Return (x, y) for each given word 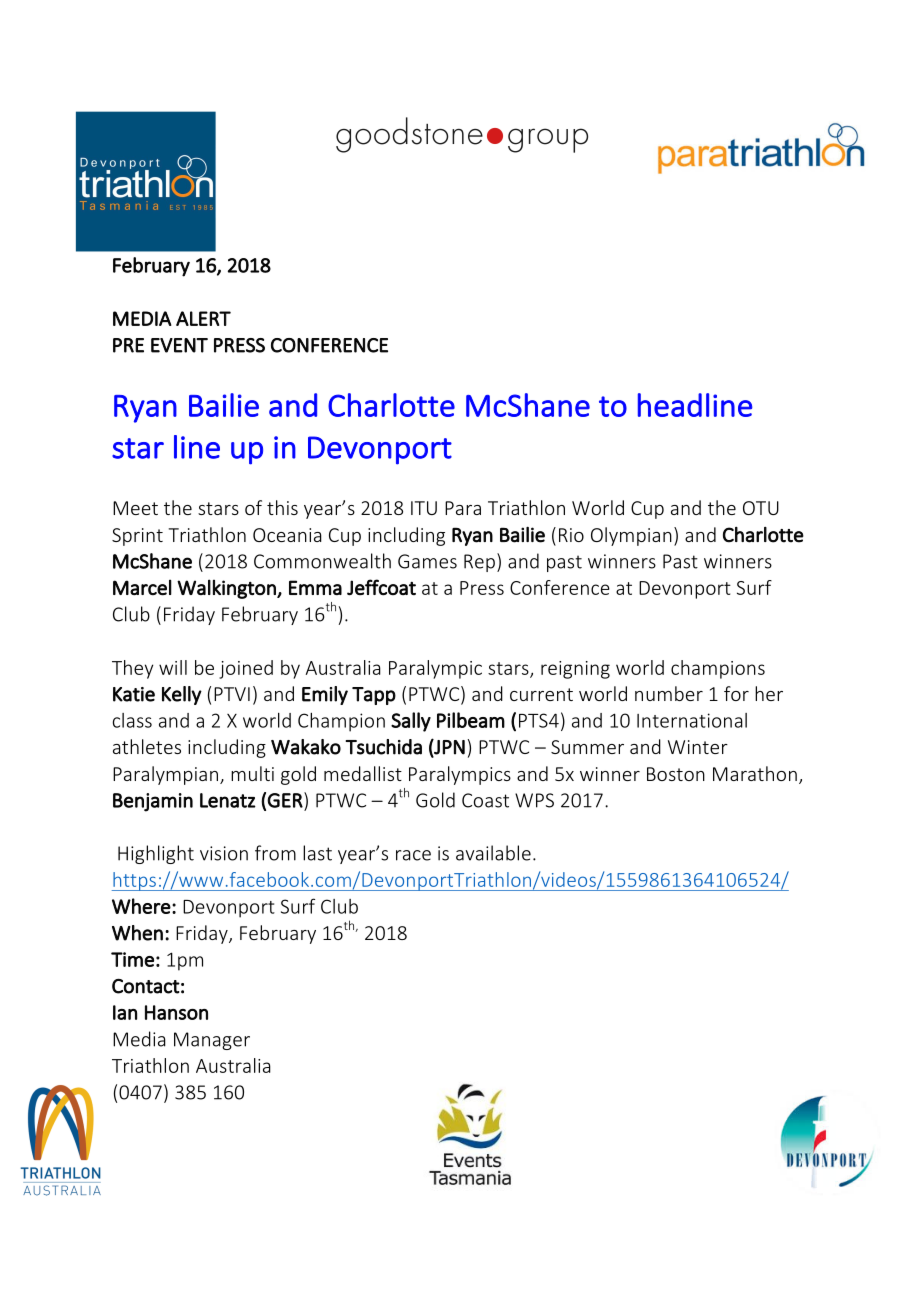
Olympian (631, 536)
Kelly (182, 695)
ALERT (203, 318)
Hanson (176, 1012)
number (669, 693)
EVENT (179, 345)
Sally (411, 722)
